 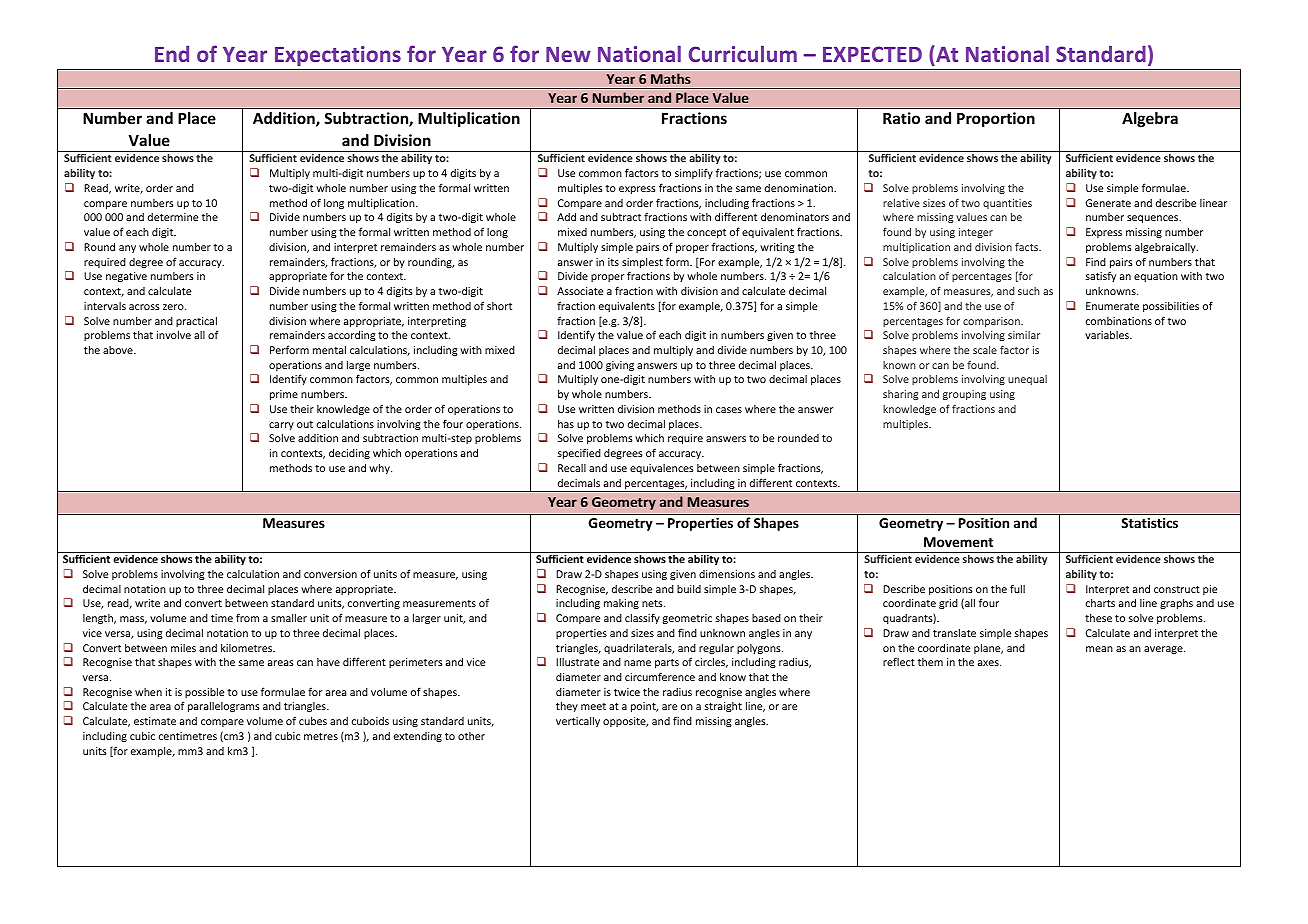 I want to click on parallelograms, so click(x=224, y=707).
